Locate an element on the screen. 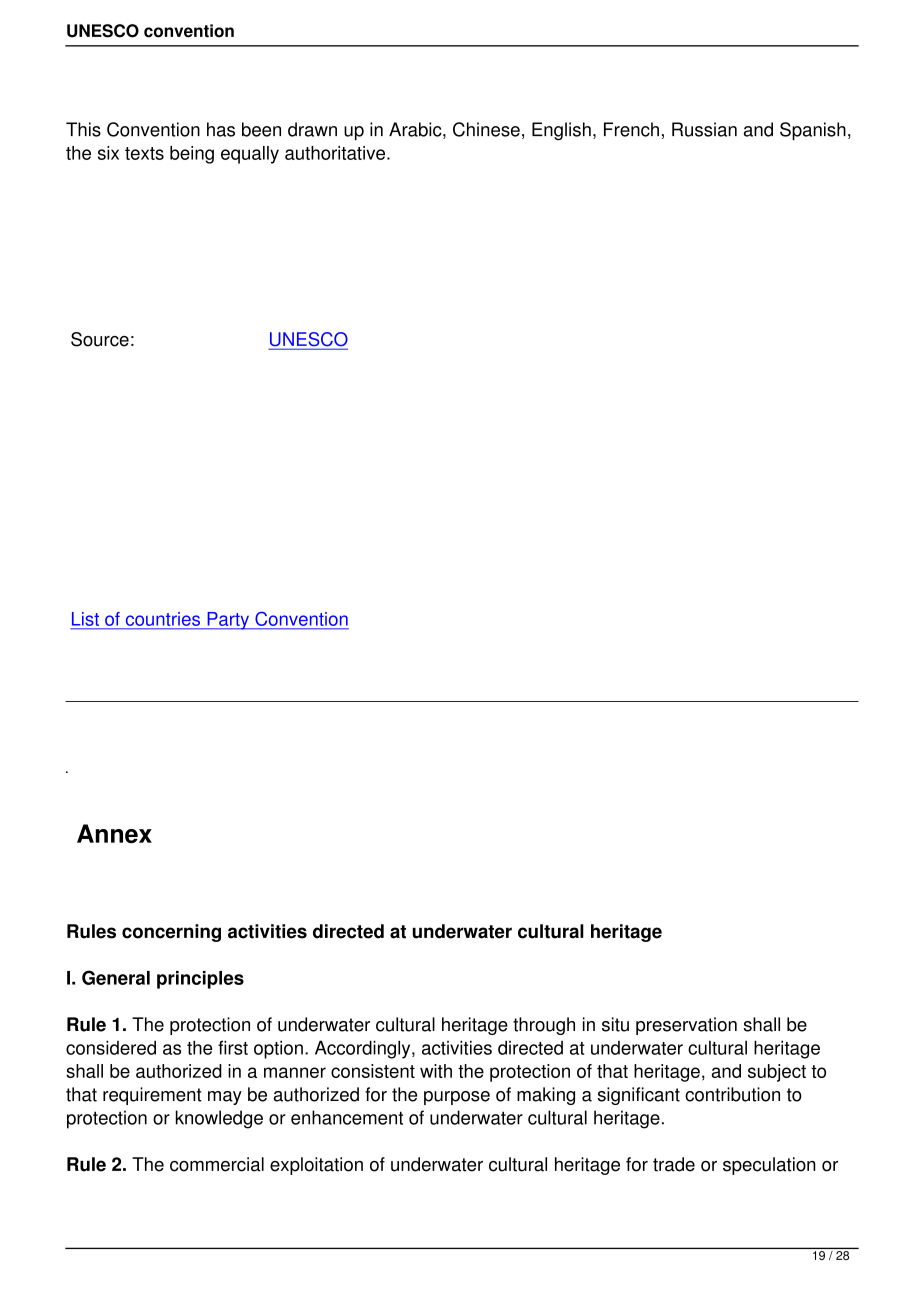 The width and height of the screenshot is (924, 1308). countries is located at coordinates (163, 619).
